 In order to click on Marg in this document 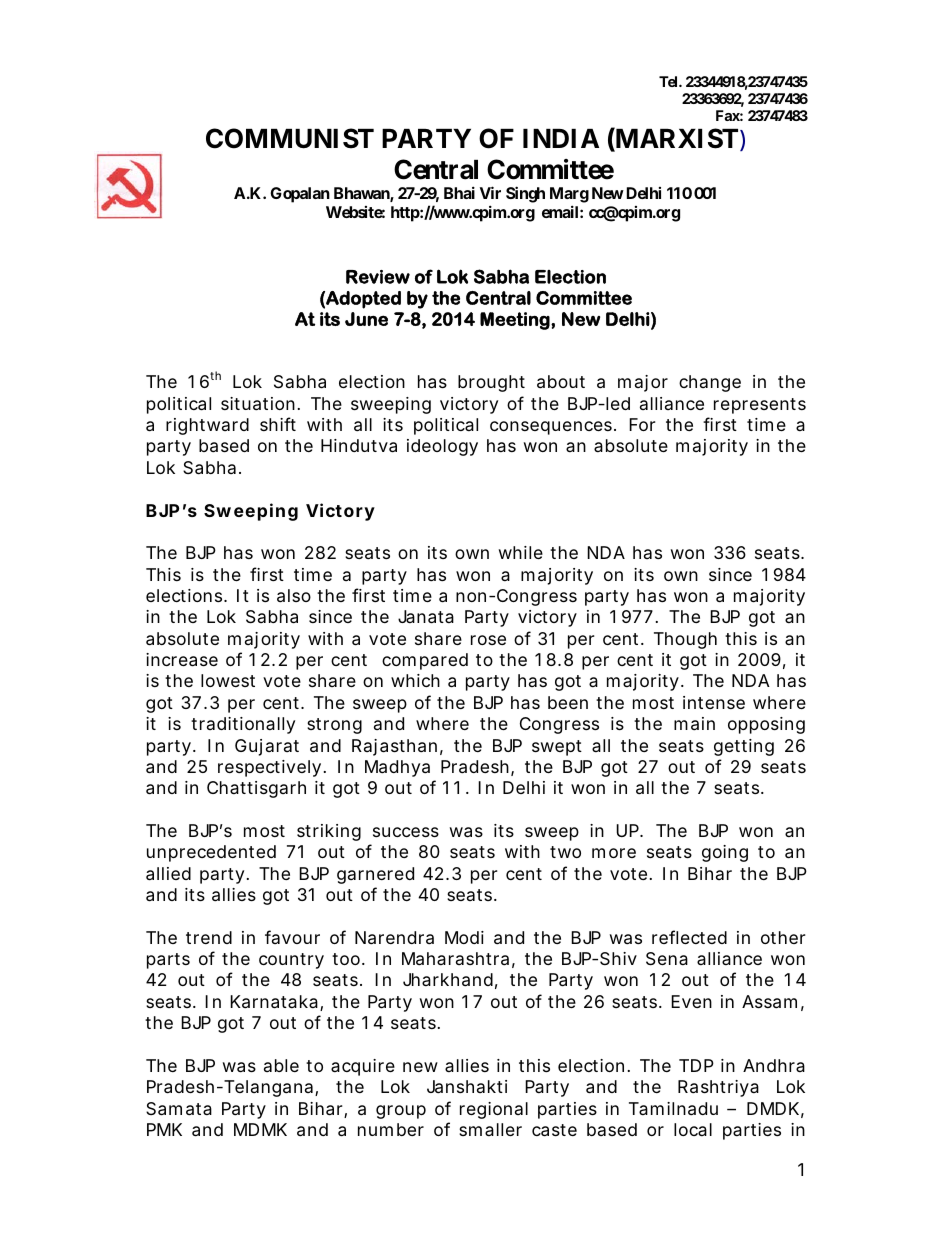, I will do `click(569, 196)`.
